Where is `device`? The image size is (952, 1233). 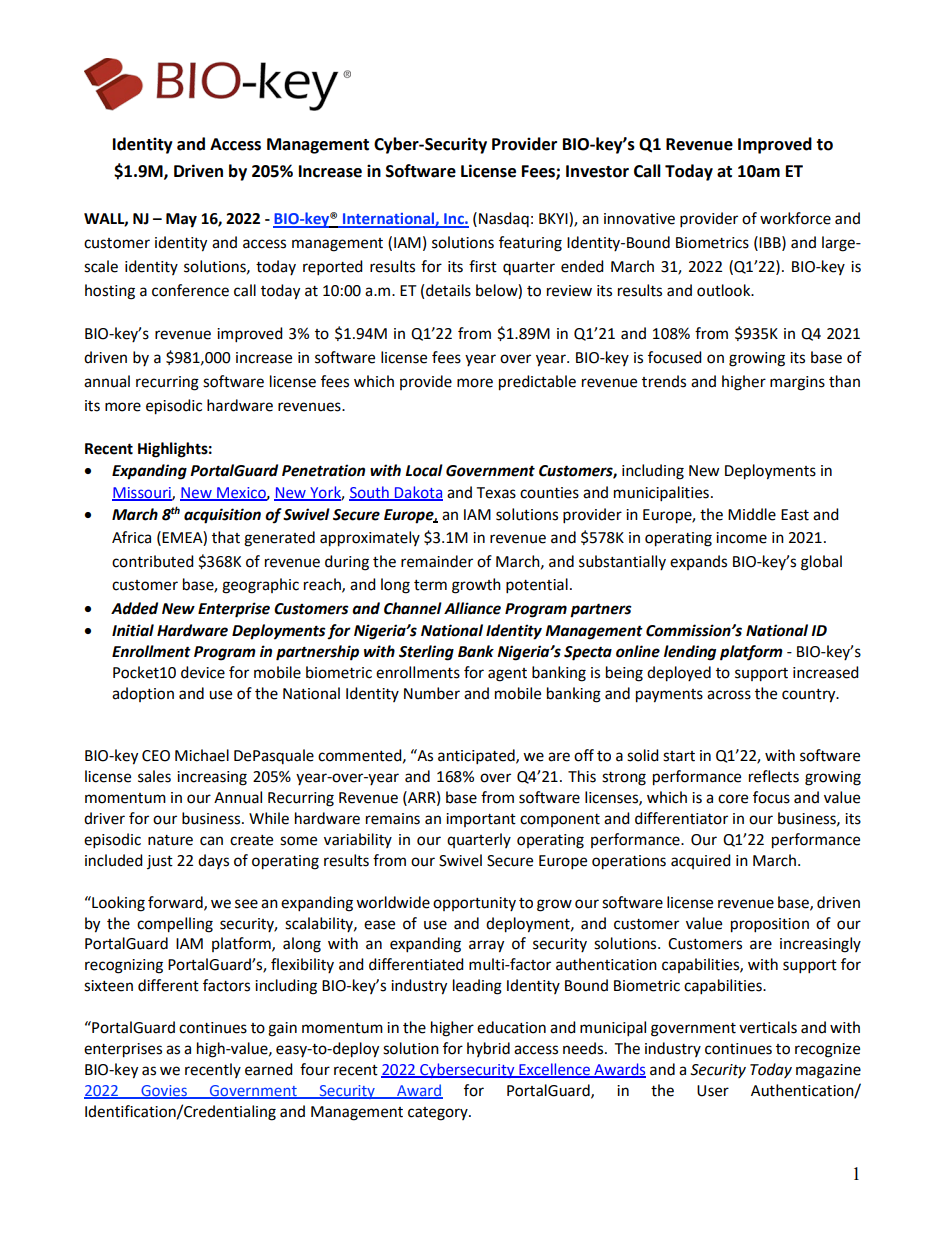 device is located at coordinates (203, 672).
